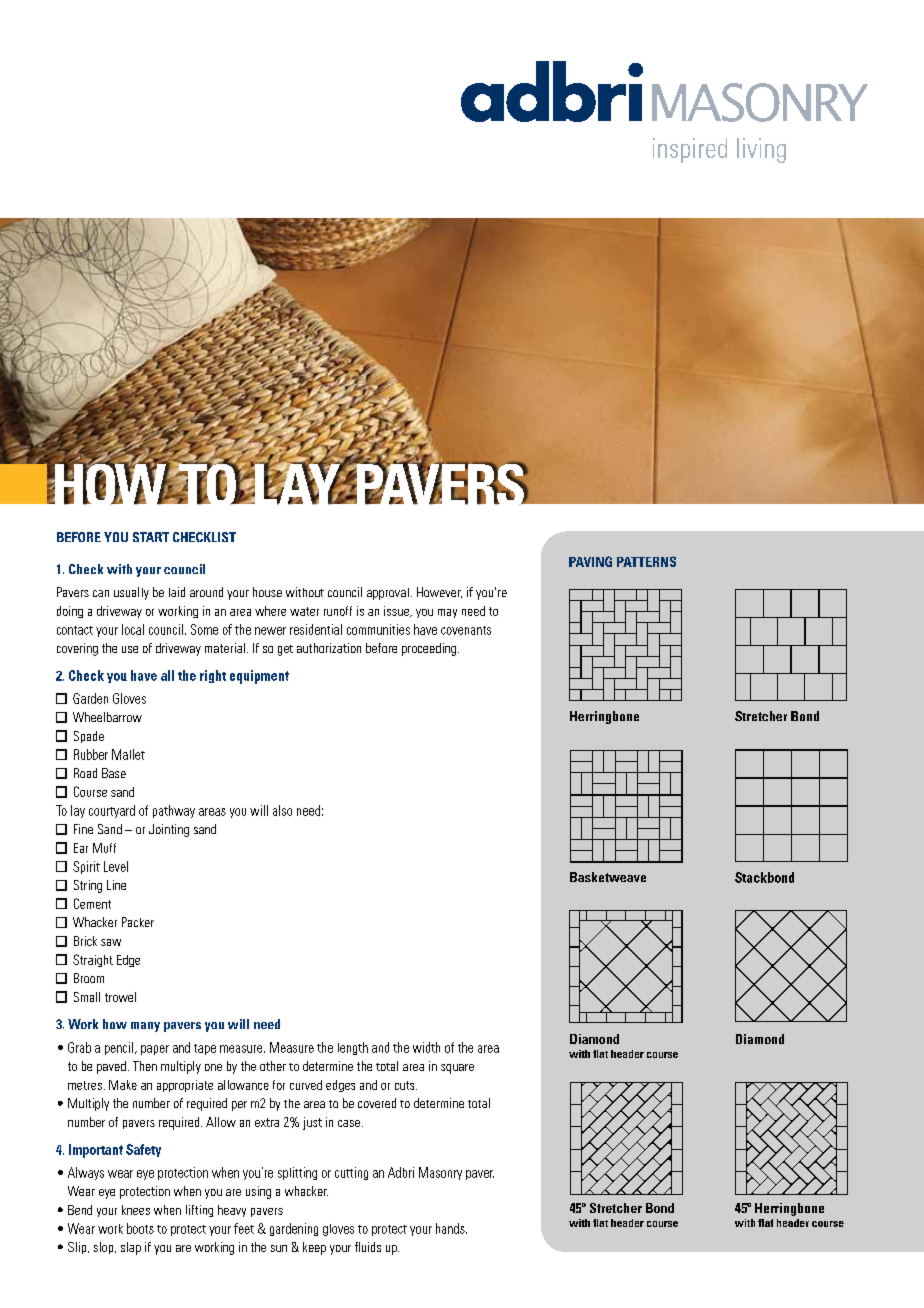 The width and height of the screenshot is (924, 1308). I want to click on equipment, so click(259, 677).
